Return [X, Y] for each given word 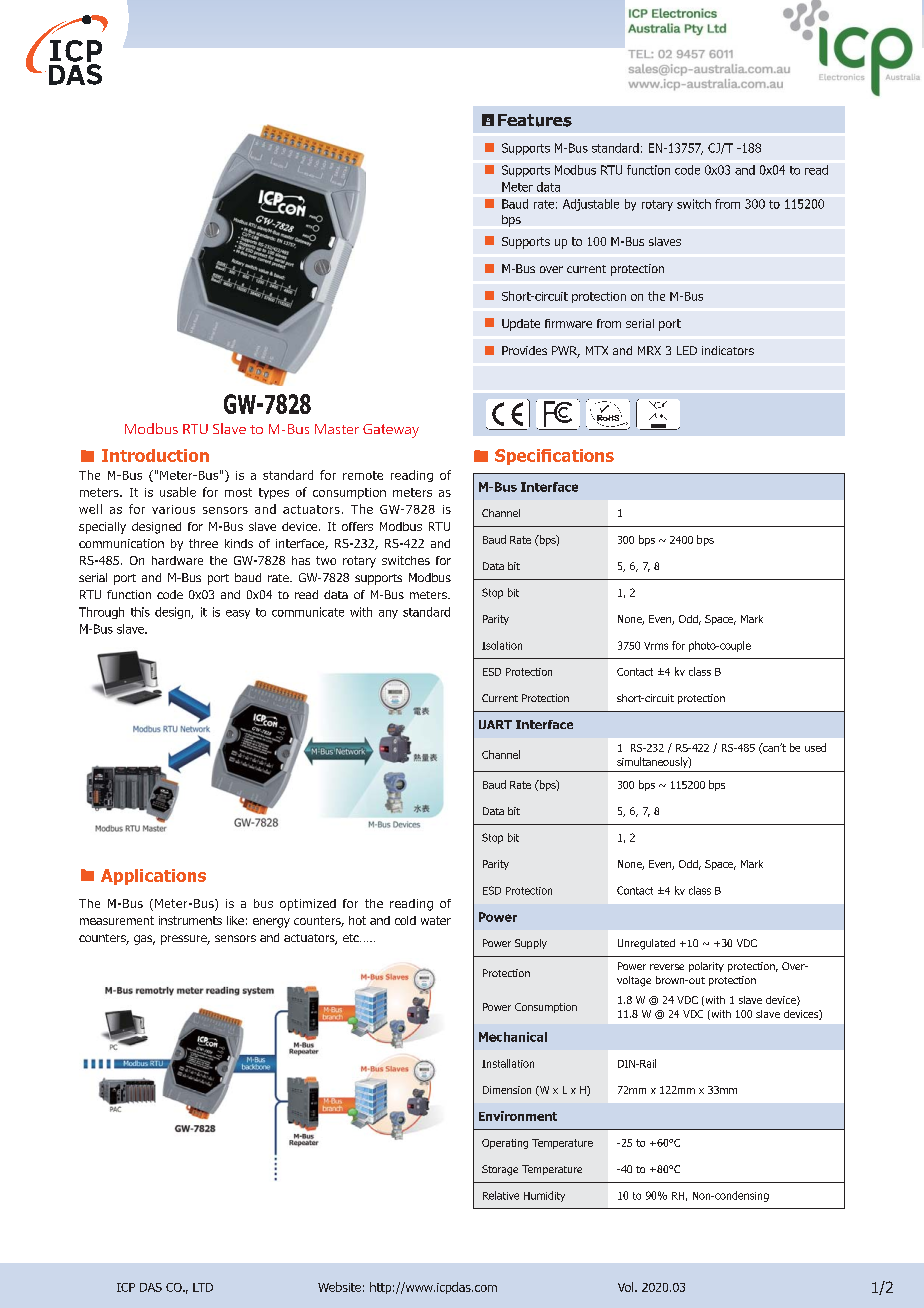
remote [363, 475]
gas [144, 940]
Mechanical [513, 1037]
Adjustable [591, 205]
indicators [728, 350]
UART [495, 724]
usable [178, 492]
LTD [203, 1287]
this [140, 612]
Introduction [155, 455]
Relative [501, 1195]
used [815, 747]
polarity [706, 967]
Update [521, 325]
